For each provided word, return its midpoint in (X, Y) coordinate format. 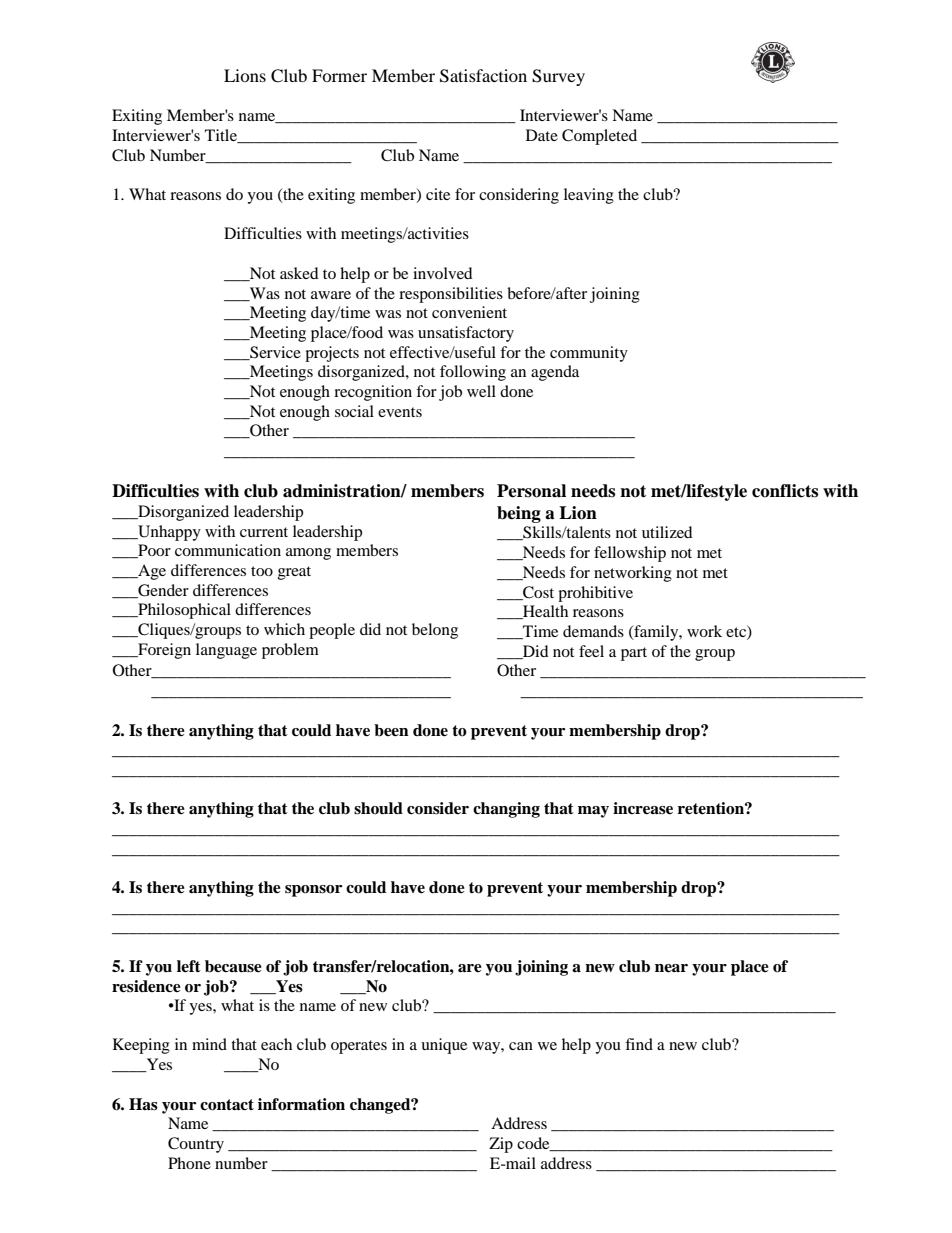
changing (506, 810)
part (634, 654)
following (473, 373)
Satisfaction (483, 76)
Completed (599, 137)
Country (196, 1145)
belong (435, 631)
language (226, 651)
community (589, 354)
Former (339, 75)
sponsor (313, 891)
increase (643, 808)
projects (332, 354)
